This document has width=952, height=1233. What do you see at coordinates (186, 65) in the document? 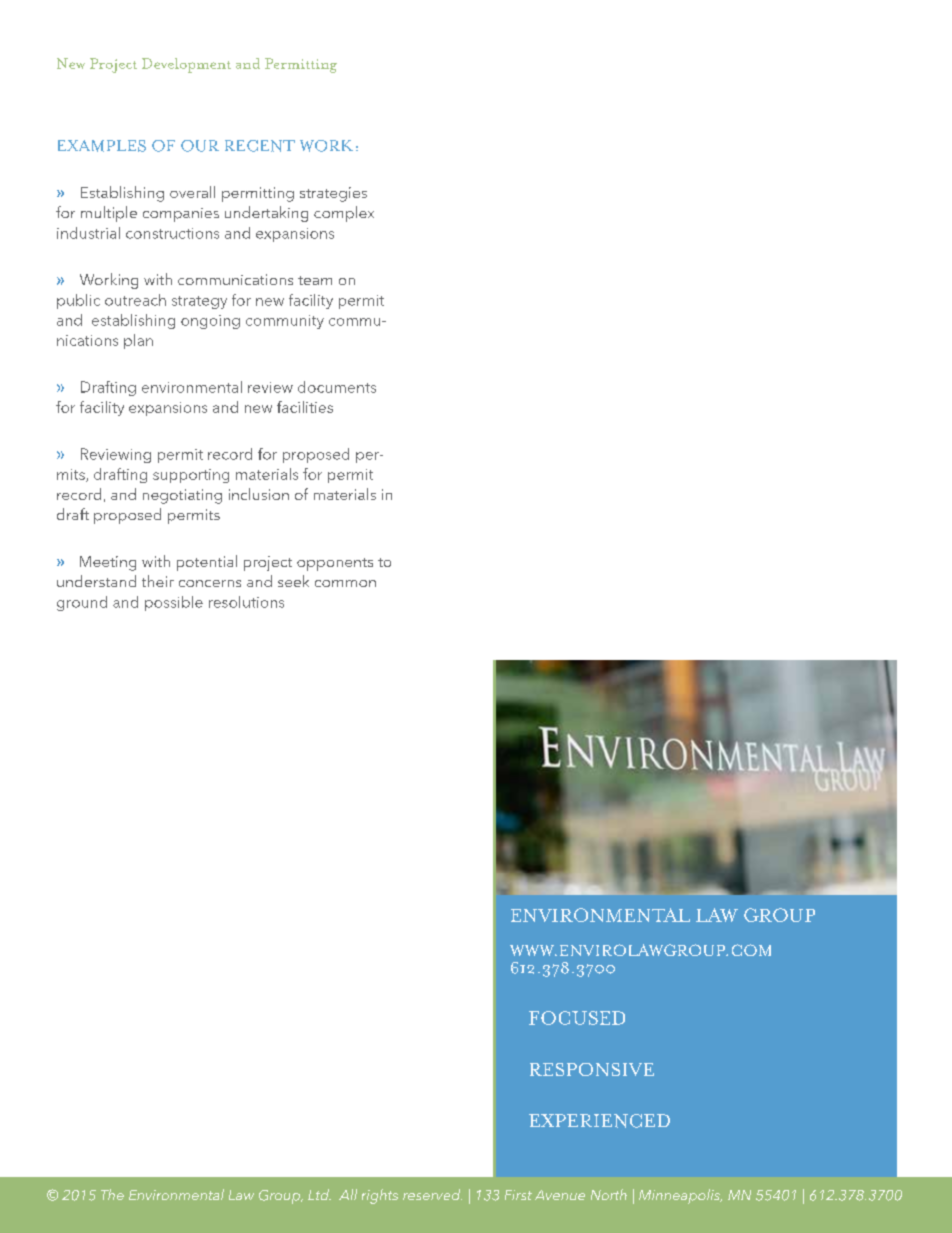
I see `Development` at bounding box center [186, 65].
